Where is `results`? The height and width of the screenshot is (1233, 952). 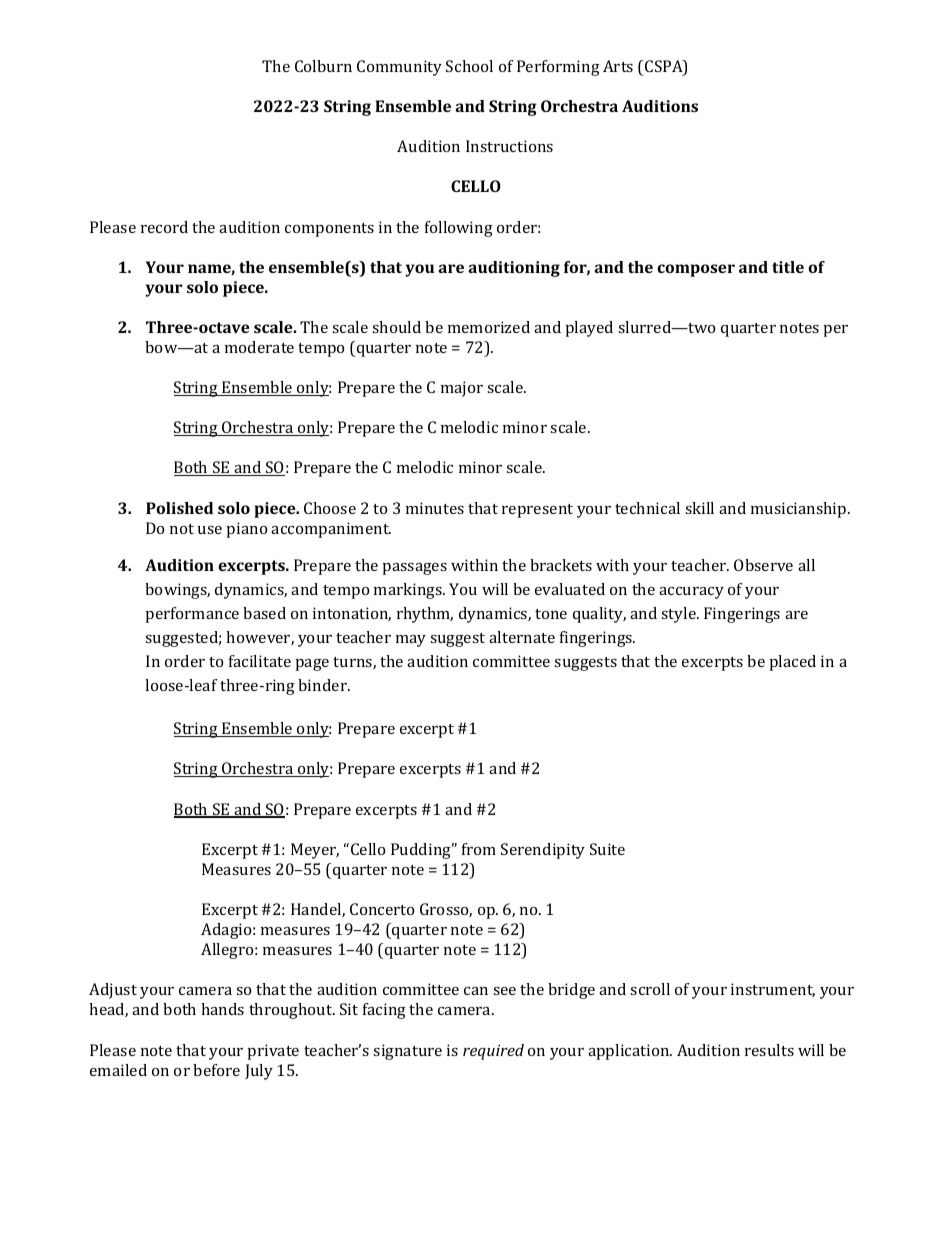
results is located at coordinates (769, 1050).
